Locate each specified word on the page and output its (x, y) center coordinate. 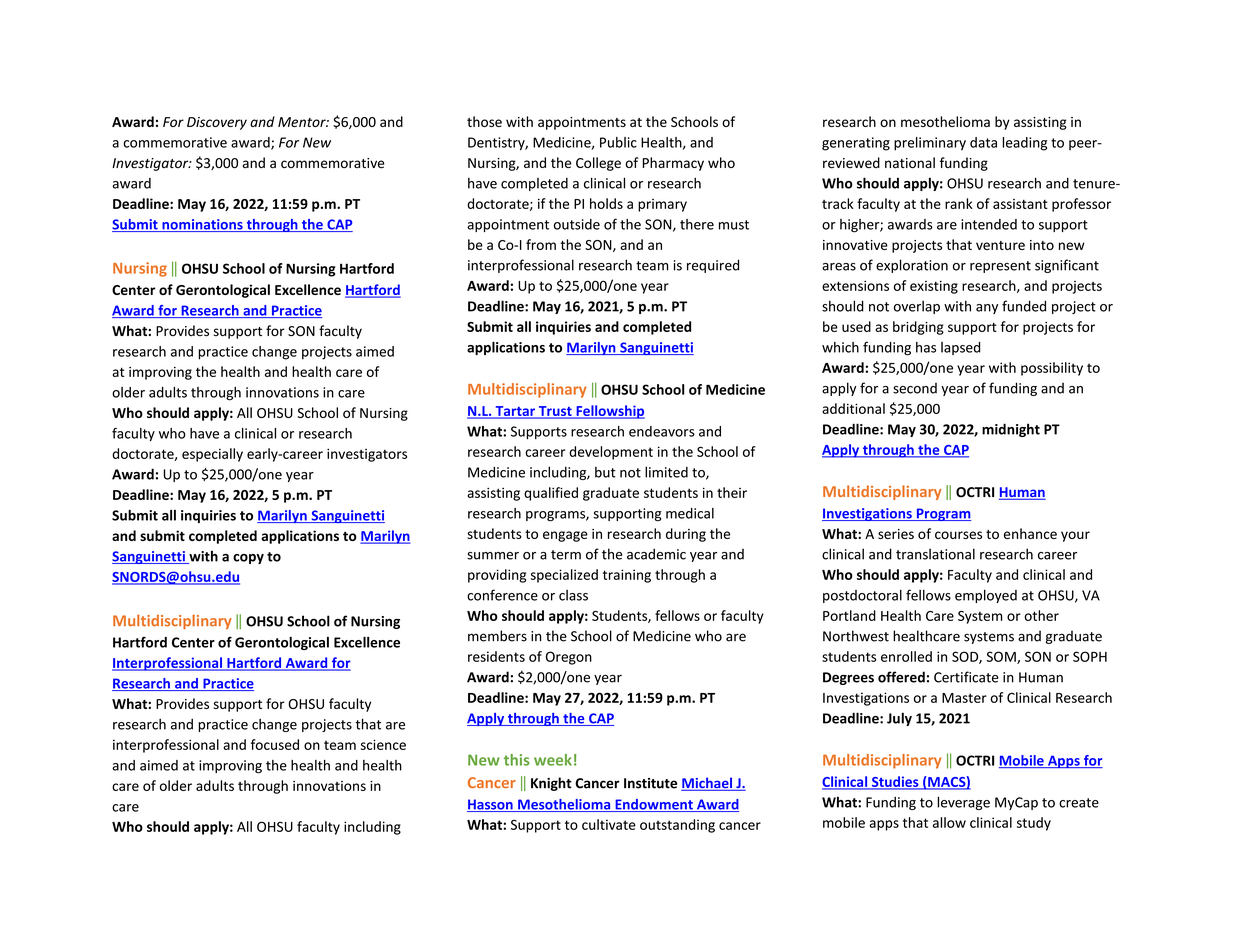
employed (986, 596)
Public (618, 142)
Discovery (217, 123)
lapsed (960, 348)
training (627, 576)
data (983, 142)
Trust (555, 412)
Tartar (515, 412)
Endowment (654, 805)
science (383, 744)
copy (248, 559)
